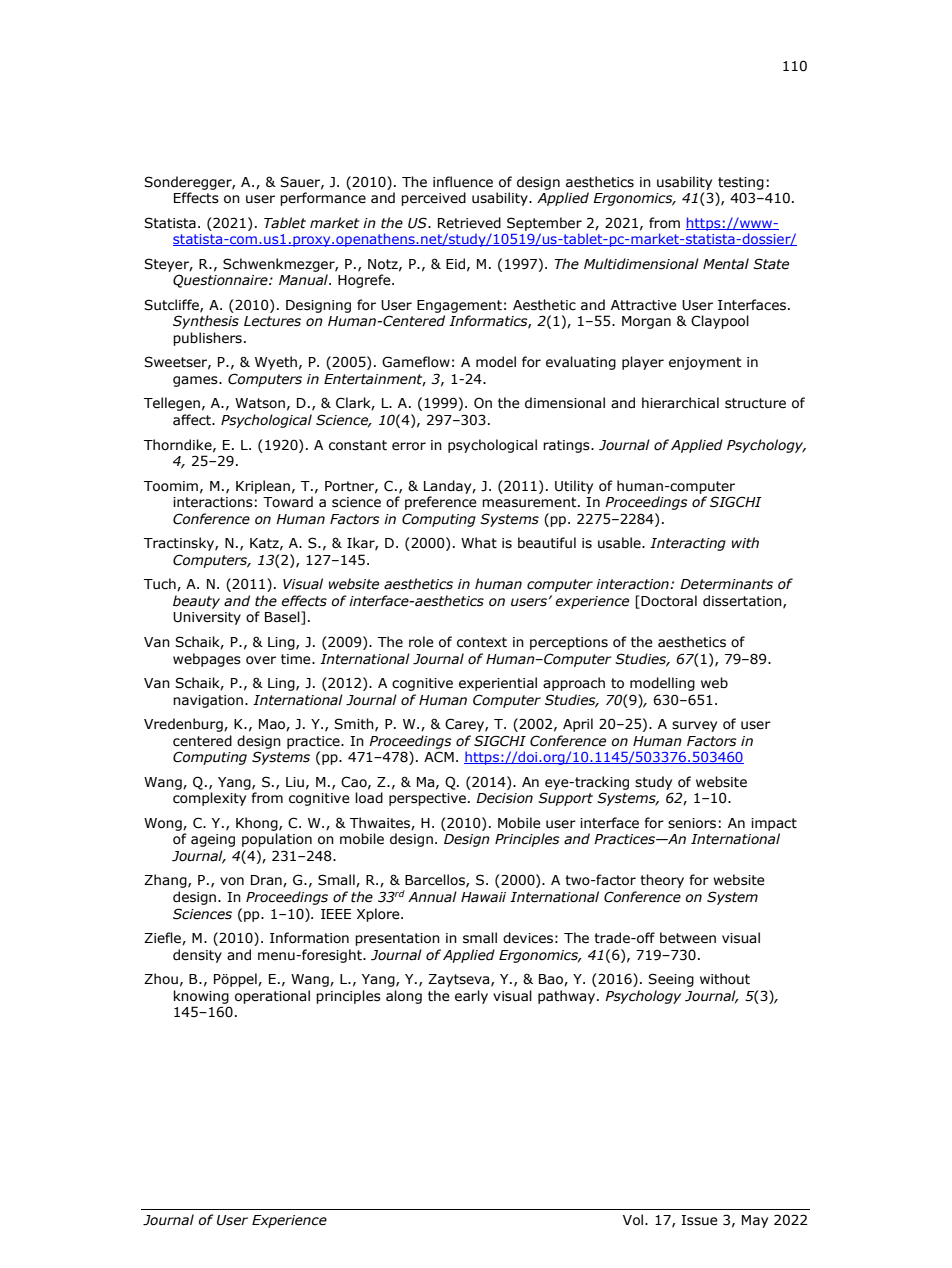  Describe the element at coordinates (469, 223) in the screenshot. I see `Retrieved` at that location.
